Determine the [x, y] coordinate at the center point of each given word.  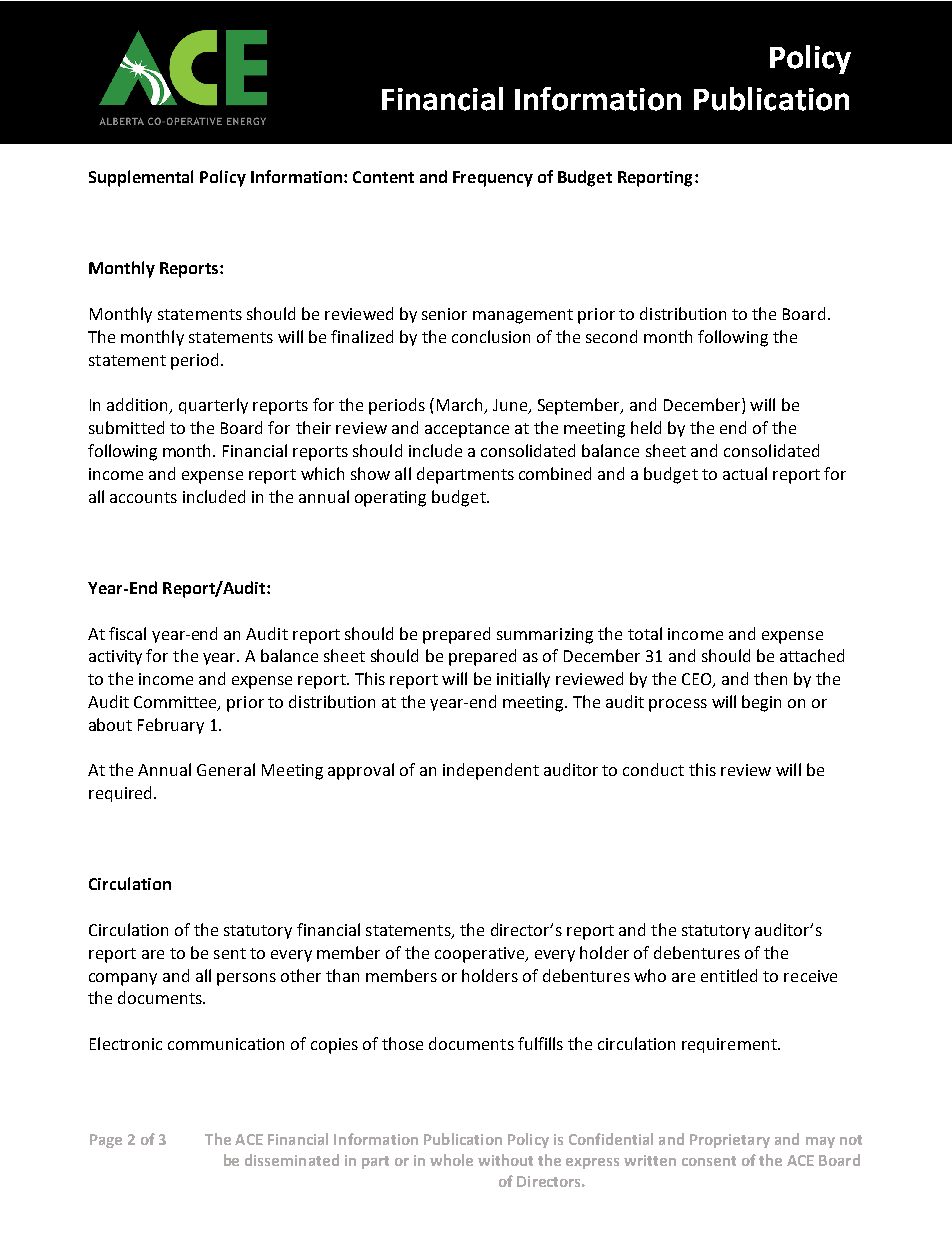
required [122, 794]
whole [451, 1160]
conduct [653, 769]
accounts [143, 497]
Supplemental [141, 178]
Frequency [493, 179]
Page [106, 1141]
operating [390, 499]
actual [745, 473]
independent [491, 771]
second [611, 336]
